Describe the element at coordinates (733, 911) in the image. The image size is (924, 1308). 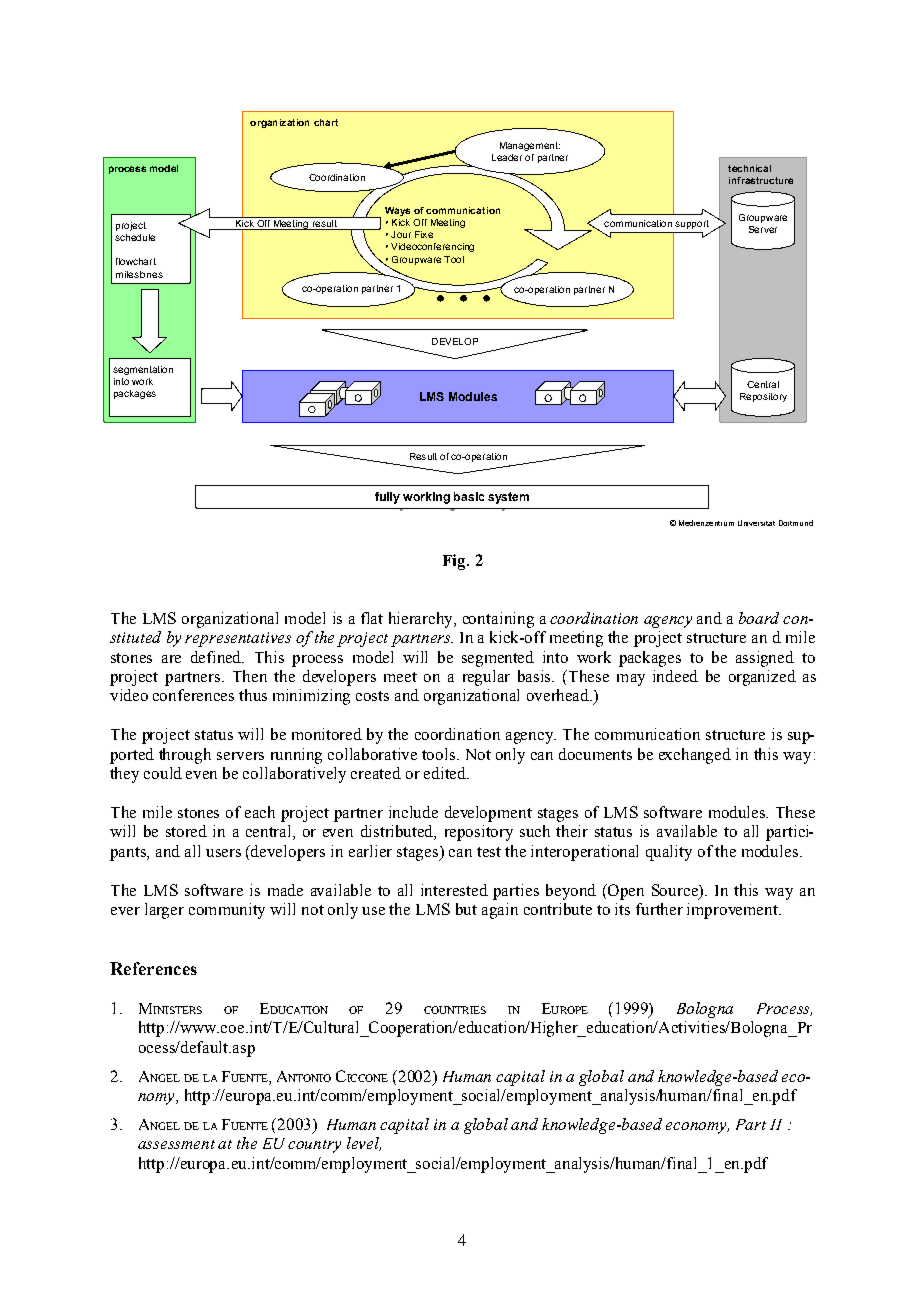
I see `improvement` at that location.
